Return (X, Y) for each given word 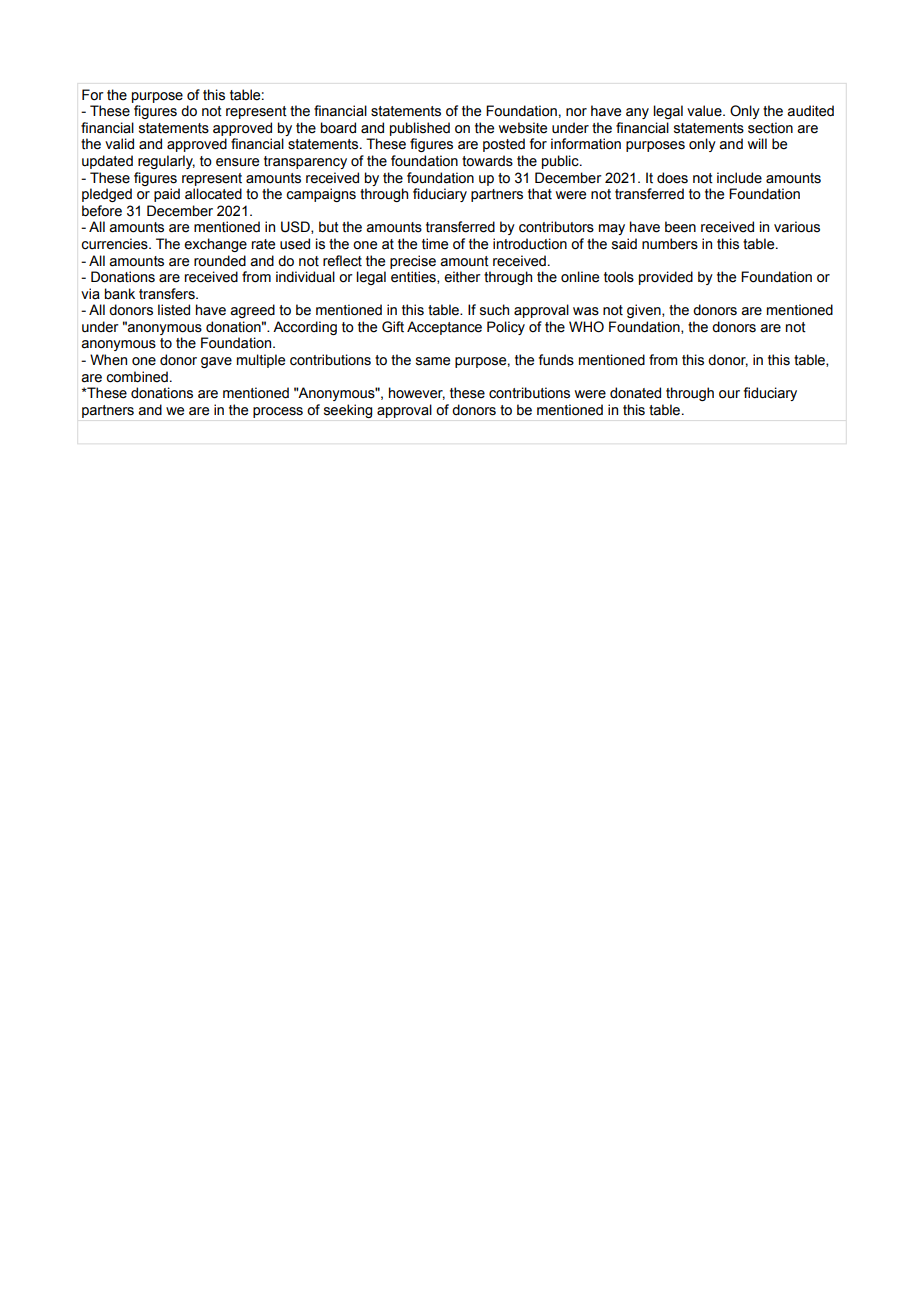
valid (119, 144)
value (705, 111)
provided (666, 278)
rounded (220, 261)
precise (413, 262)
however (417, 393)
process (278, 412)
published (420, 129)
